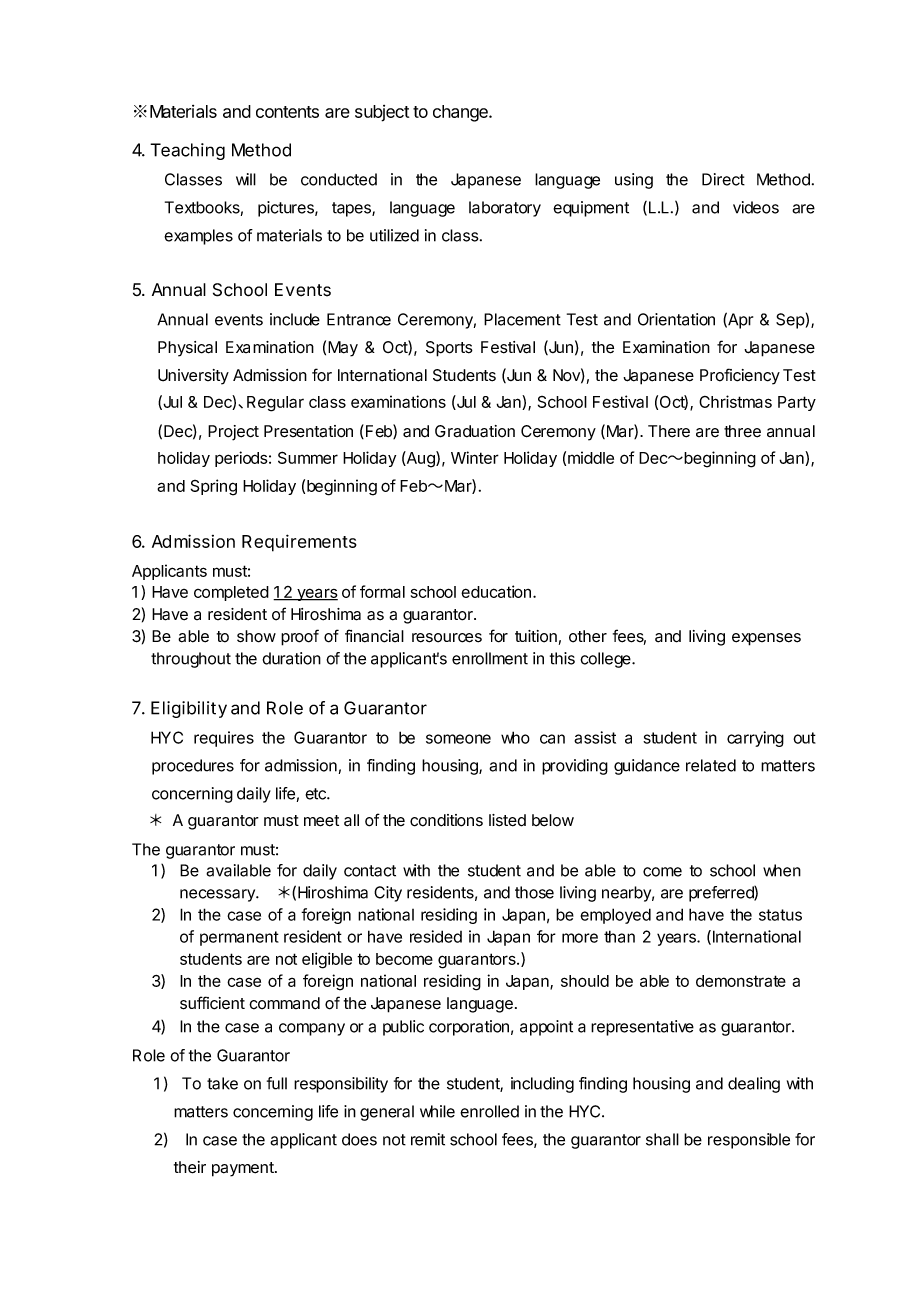  Describe the element at coordinates (723, 179) in the image. I see `Direct` at that location.
